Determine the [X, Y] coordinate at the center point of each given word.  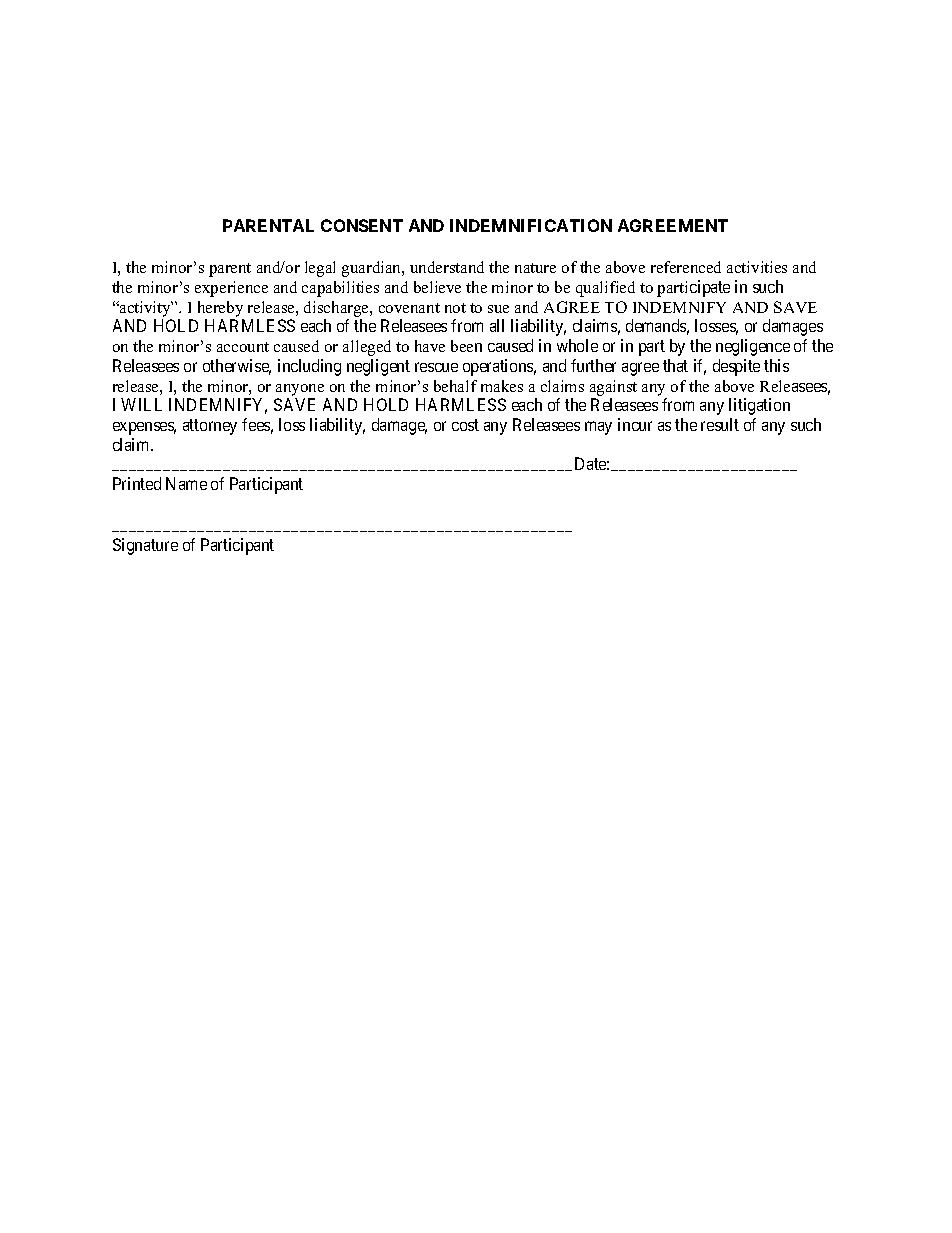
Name [186, 483]
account [243, 347]
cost [465, 425]
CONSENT [362, 225]
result [720, 424]
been [466, 346]
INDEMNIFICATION [531, 225]
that [675, 365]
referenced [686, 267]
